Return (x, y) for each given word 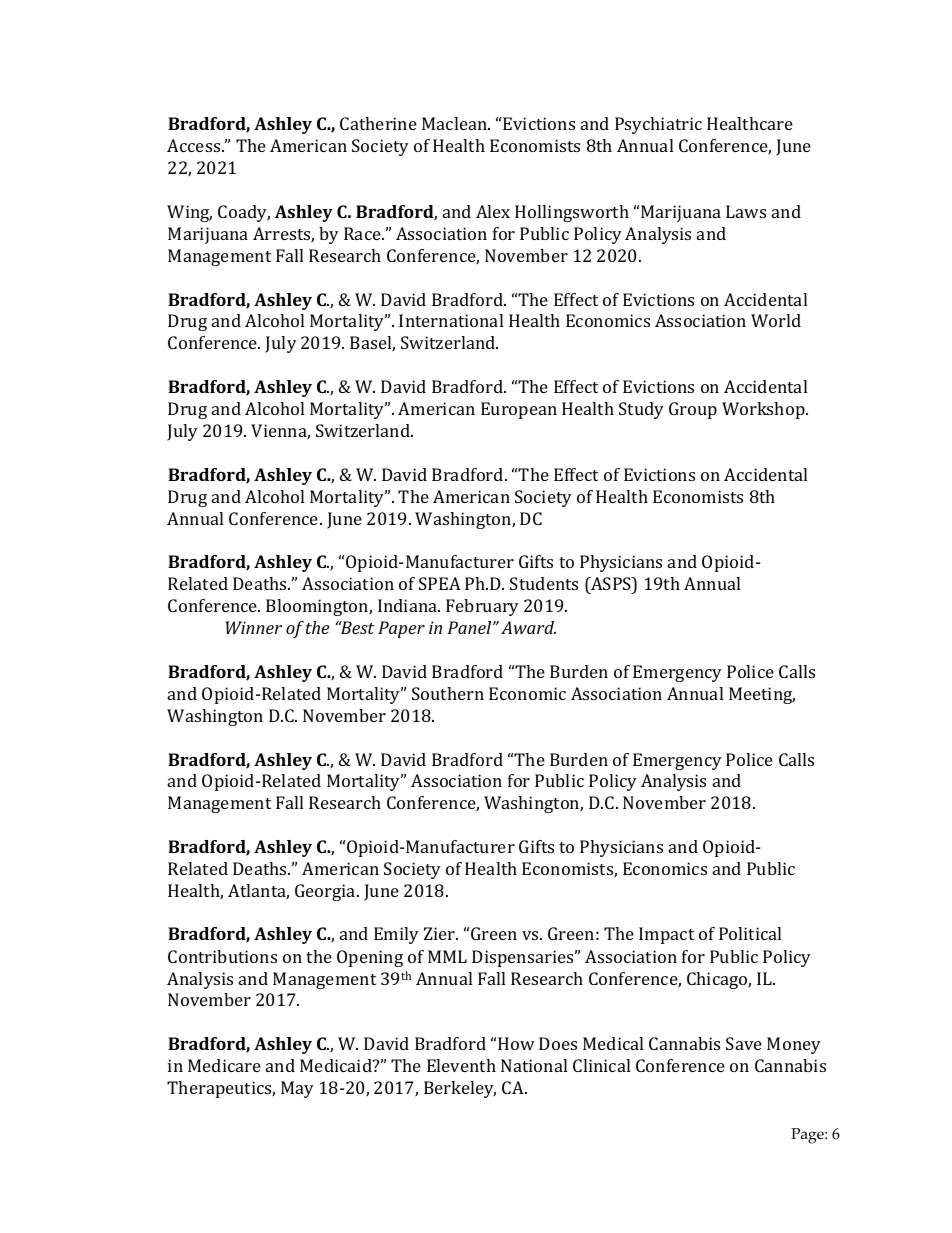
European (519, 410)
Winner (253, 627)
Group (693, 410)
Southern (448, 693)
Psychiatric (658, 125)
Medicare (224, 1065)
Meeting (762, 695)
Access (195, 145)
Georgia (326, 892)
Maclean (456, 123)
